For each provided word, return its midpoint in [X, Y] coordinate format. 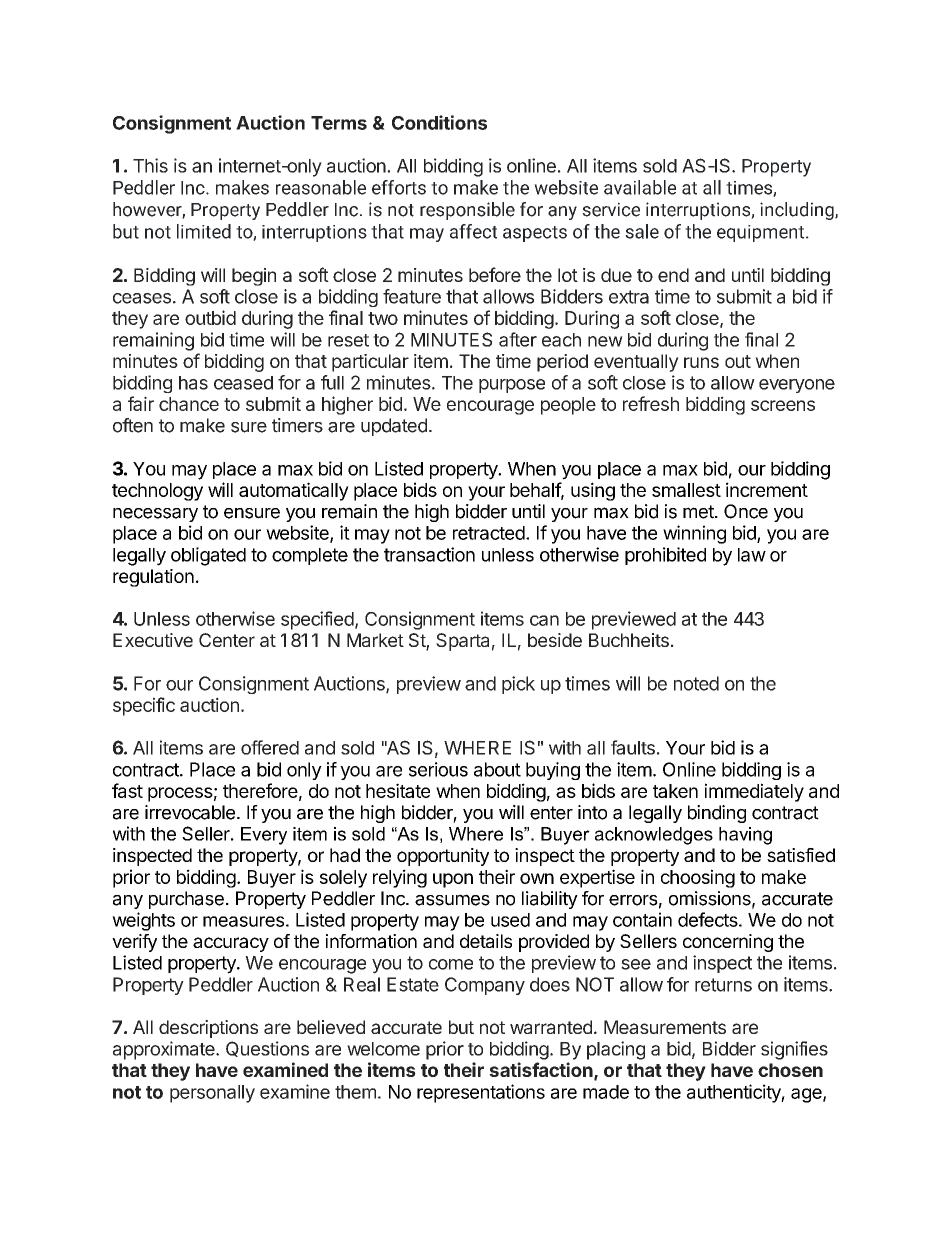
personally [212, 1094]
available [640, 187]
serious [438, 769]
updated [394, 427]
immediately [754, 792]
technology [157, 492]
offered [270, 747]
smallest [686, 490]
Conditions [439, 122]
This [150, 165]
